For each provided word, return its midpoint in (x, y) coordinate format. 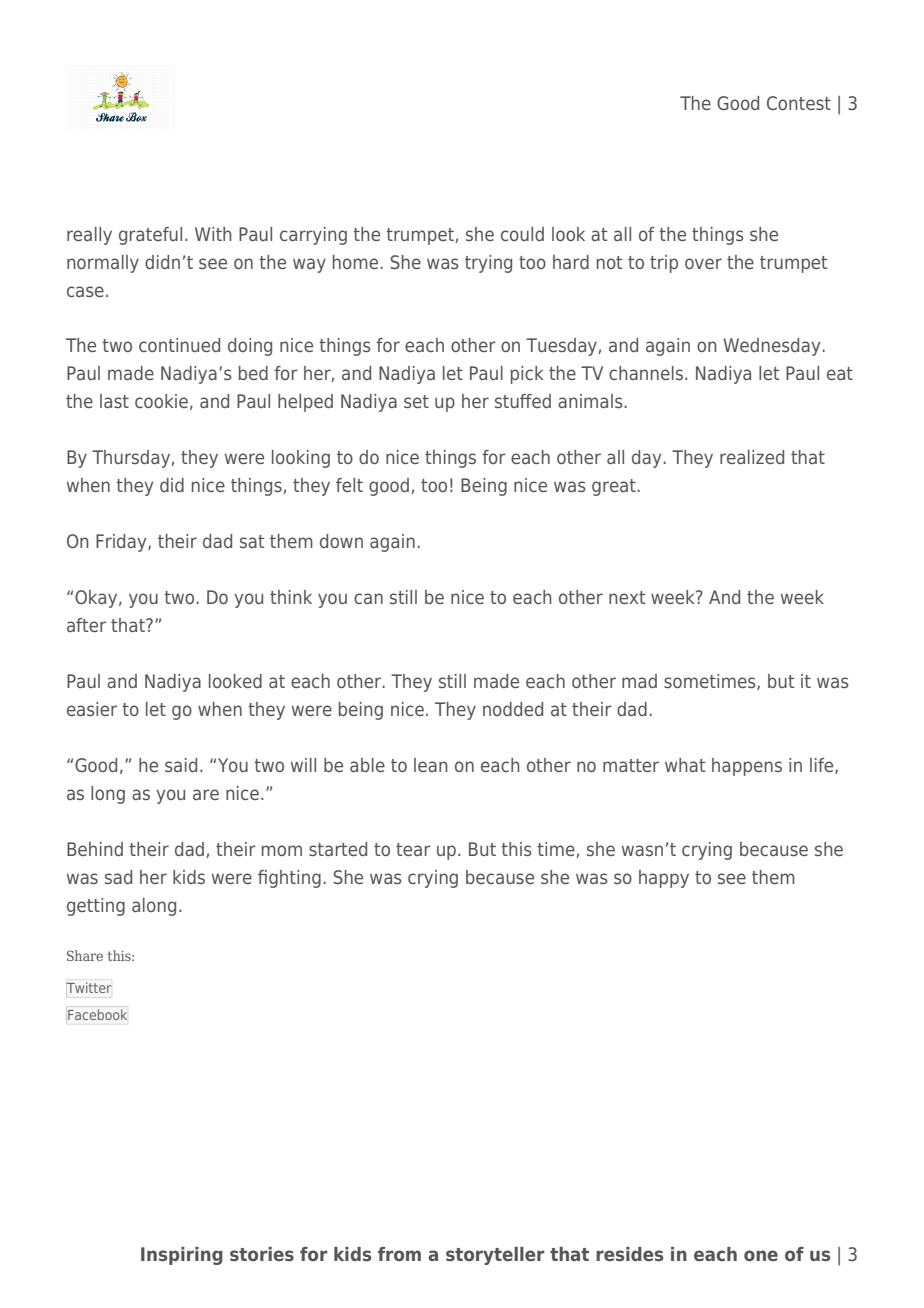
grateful (150, 236)
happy (664, 879)
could (522, 234)
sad (118, 877)
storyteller (495, 1256)
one (761, 1255)
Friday (122, 543)
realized (752, 457)
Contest (799, 103)
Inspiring (182, 1256)
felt (349, 485)
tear (413, 849)
